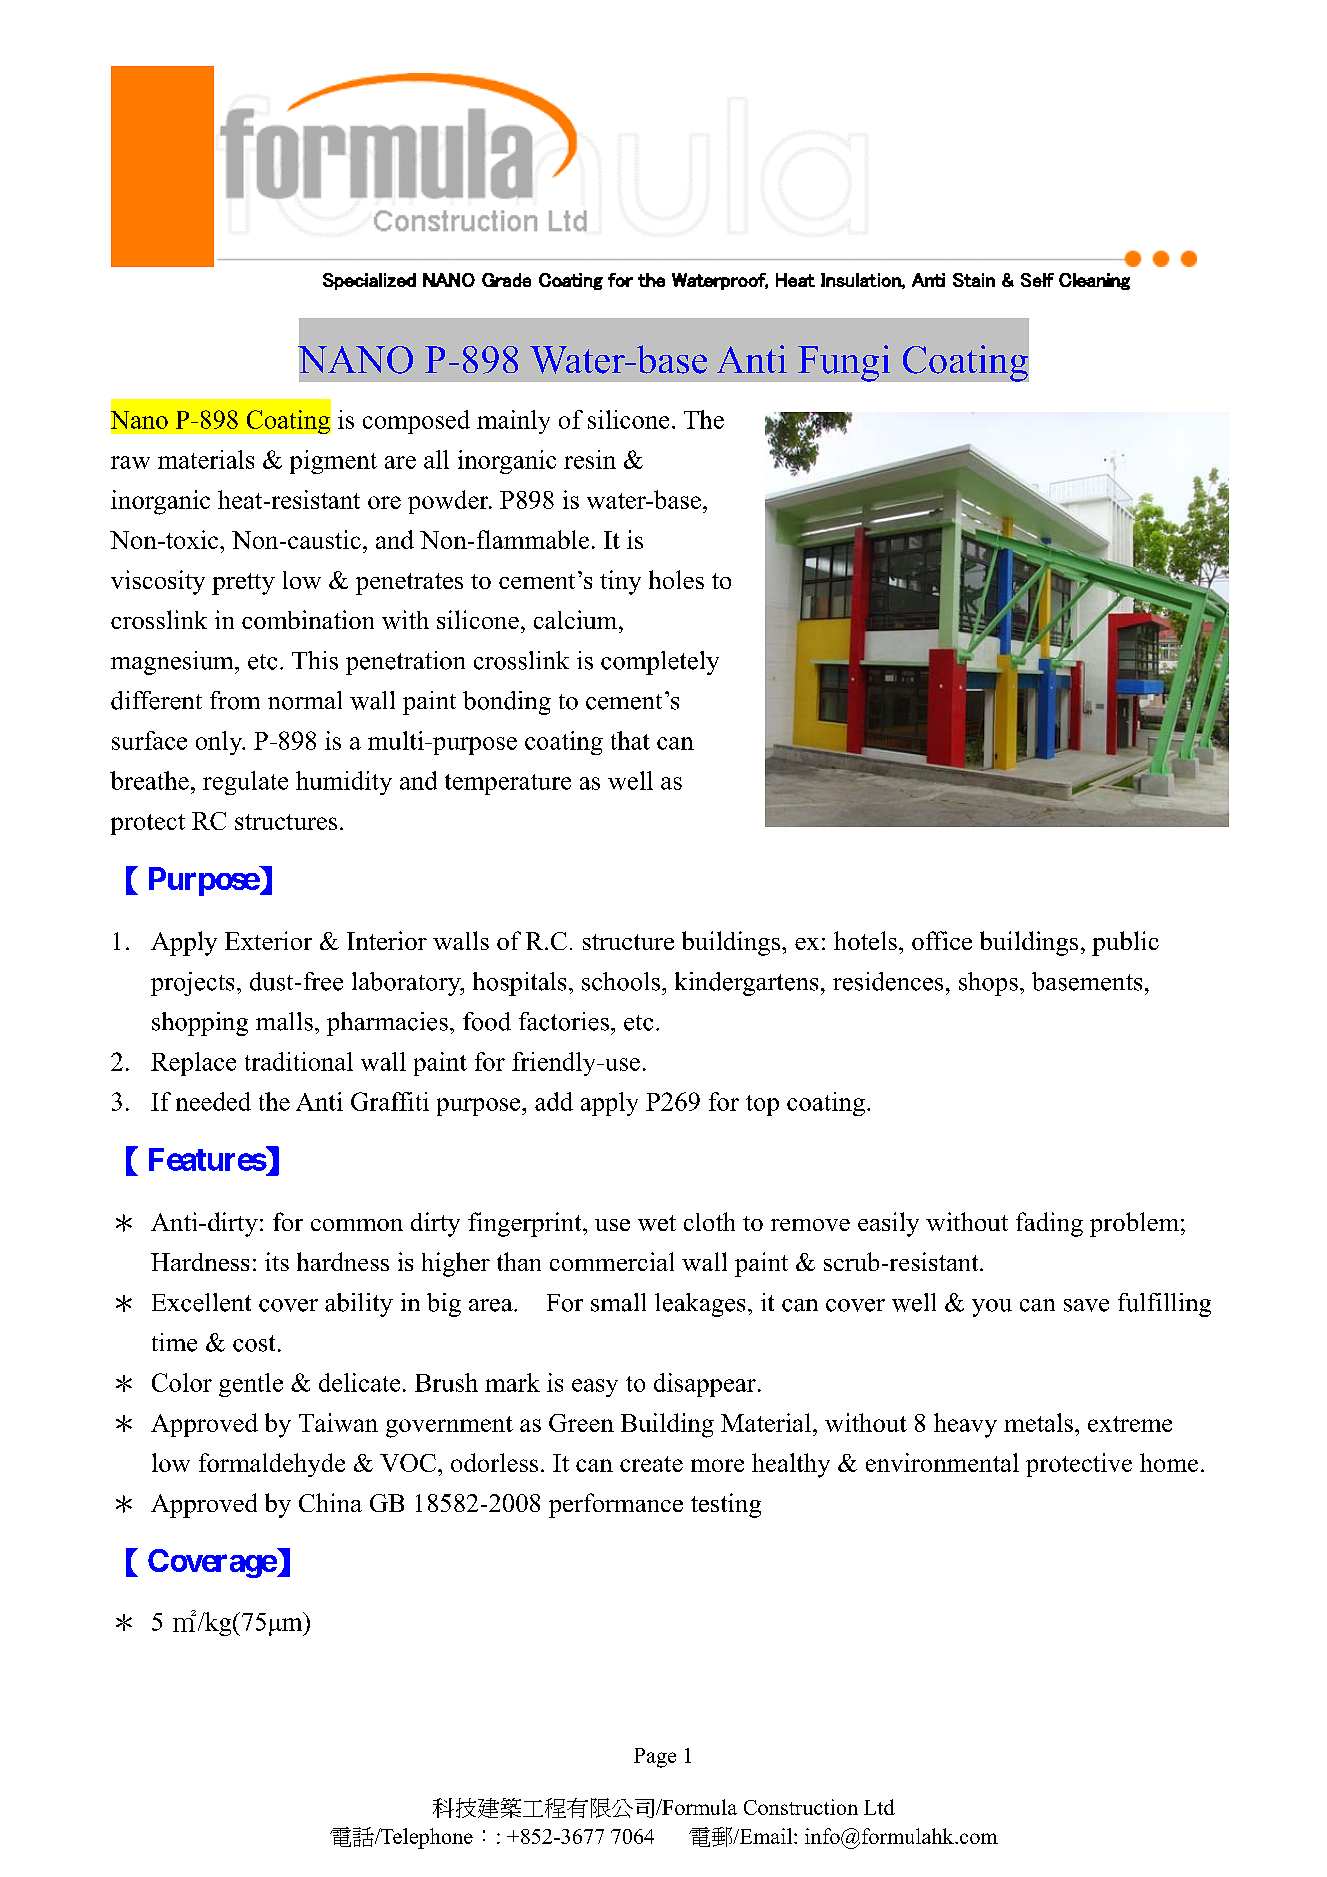  Describe the element at coordinates (660, 663) in the document. I see `completely` at that location.
